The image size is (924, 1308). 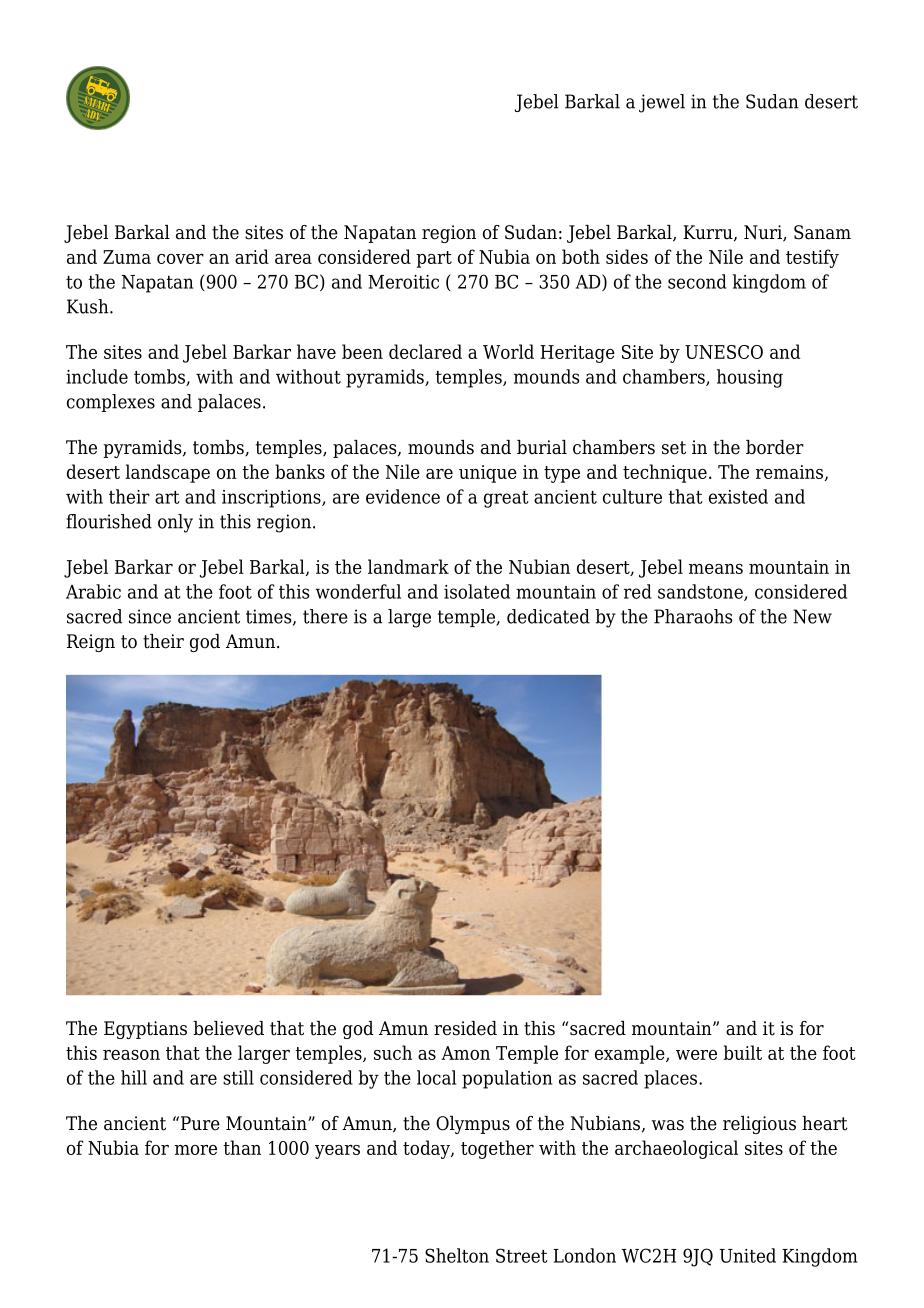 What do you see at coordinates (196, 1150) in the screenshot?
I see `more` at bounding box center [196, 1150].
